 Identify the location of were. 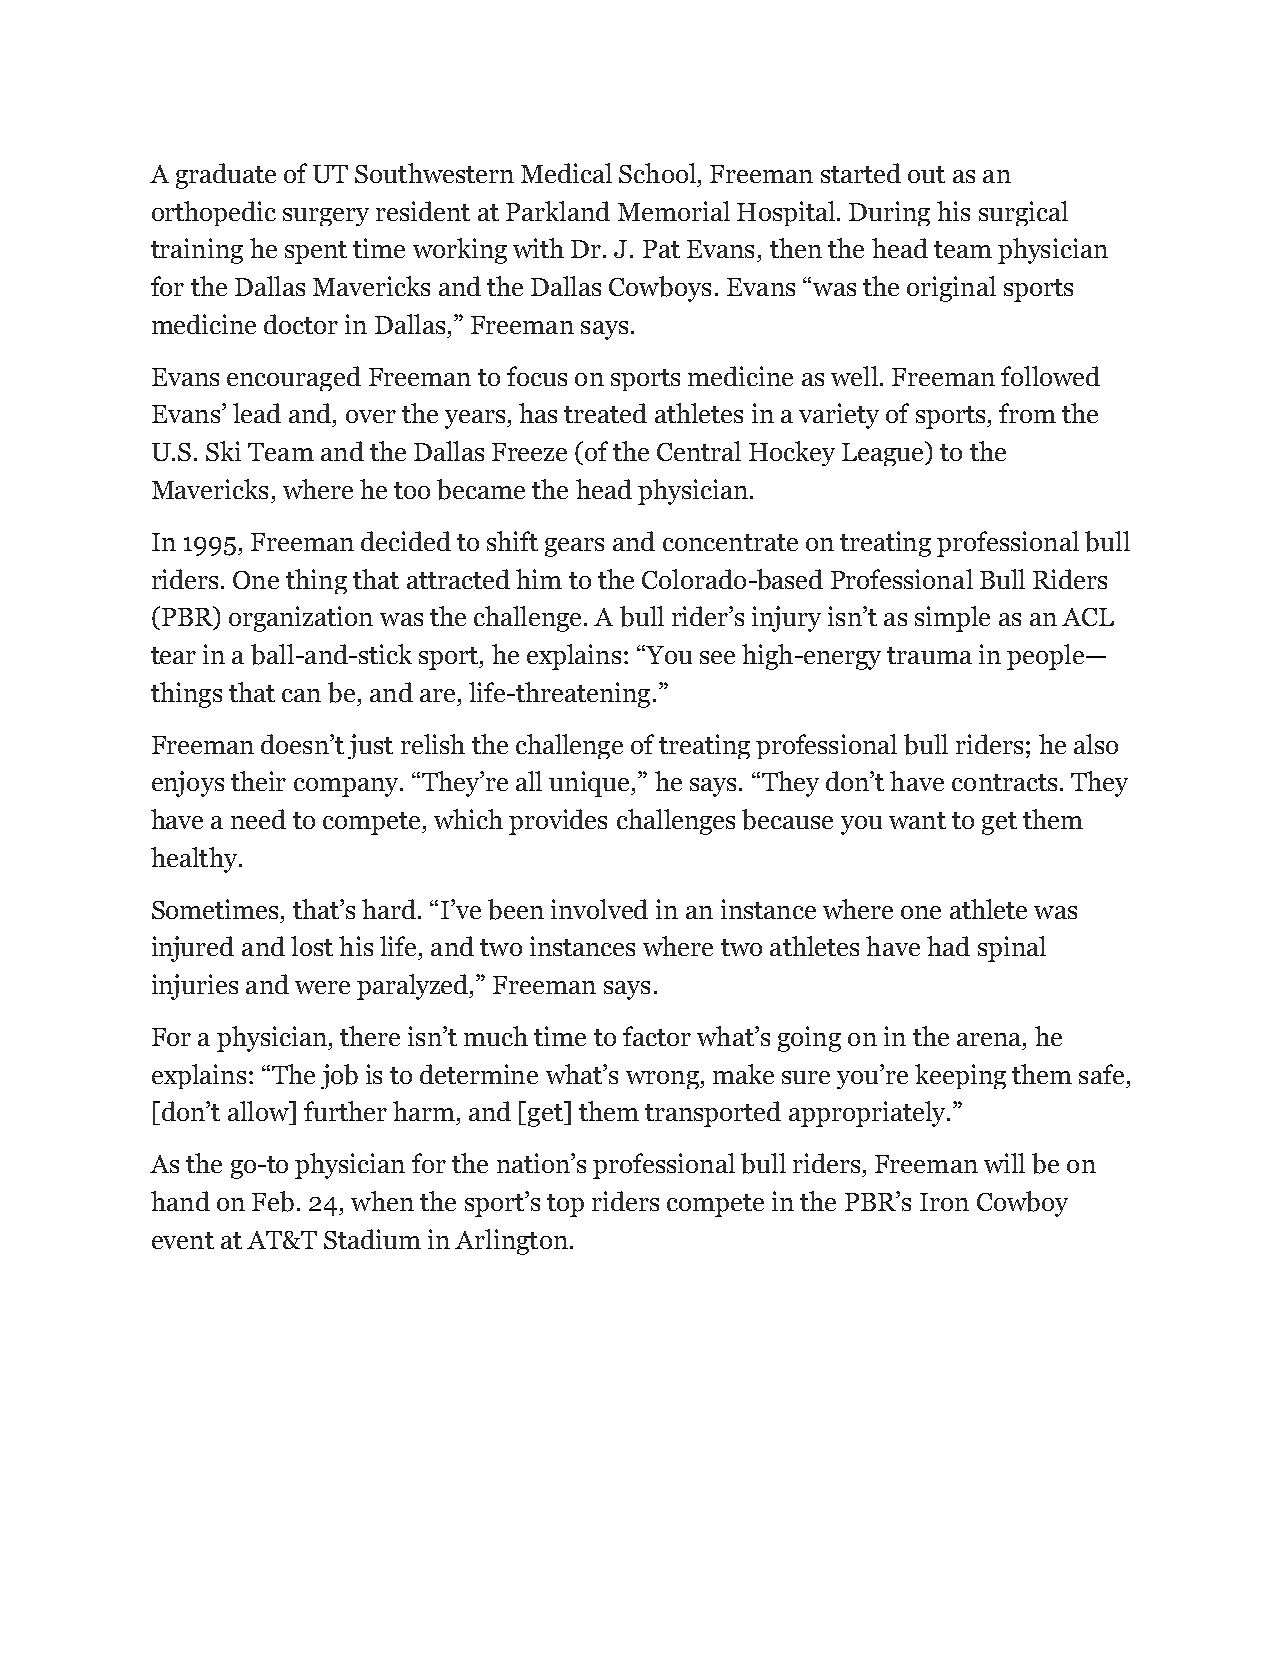
(322, 987).
